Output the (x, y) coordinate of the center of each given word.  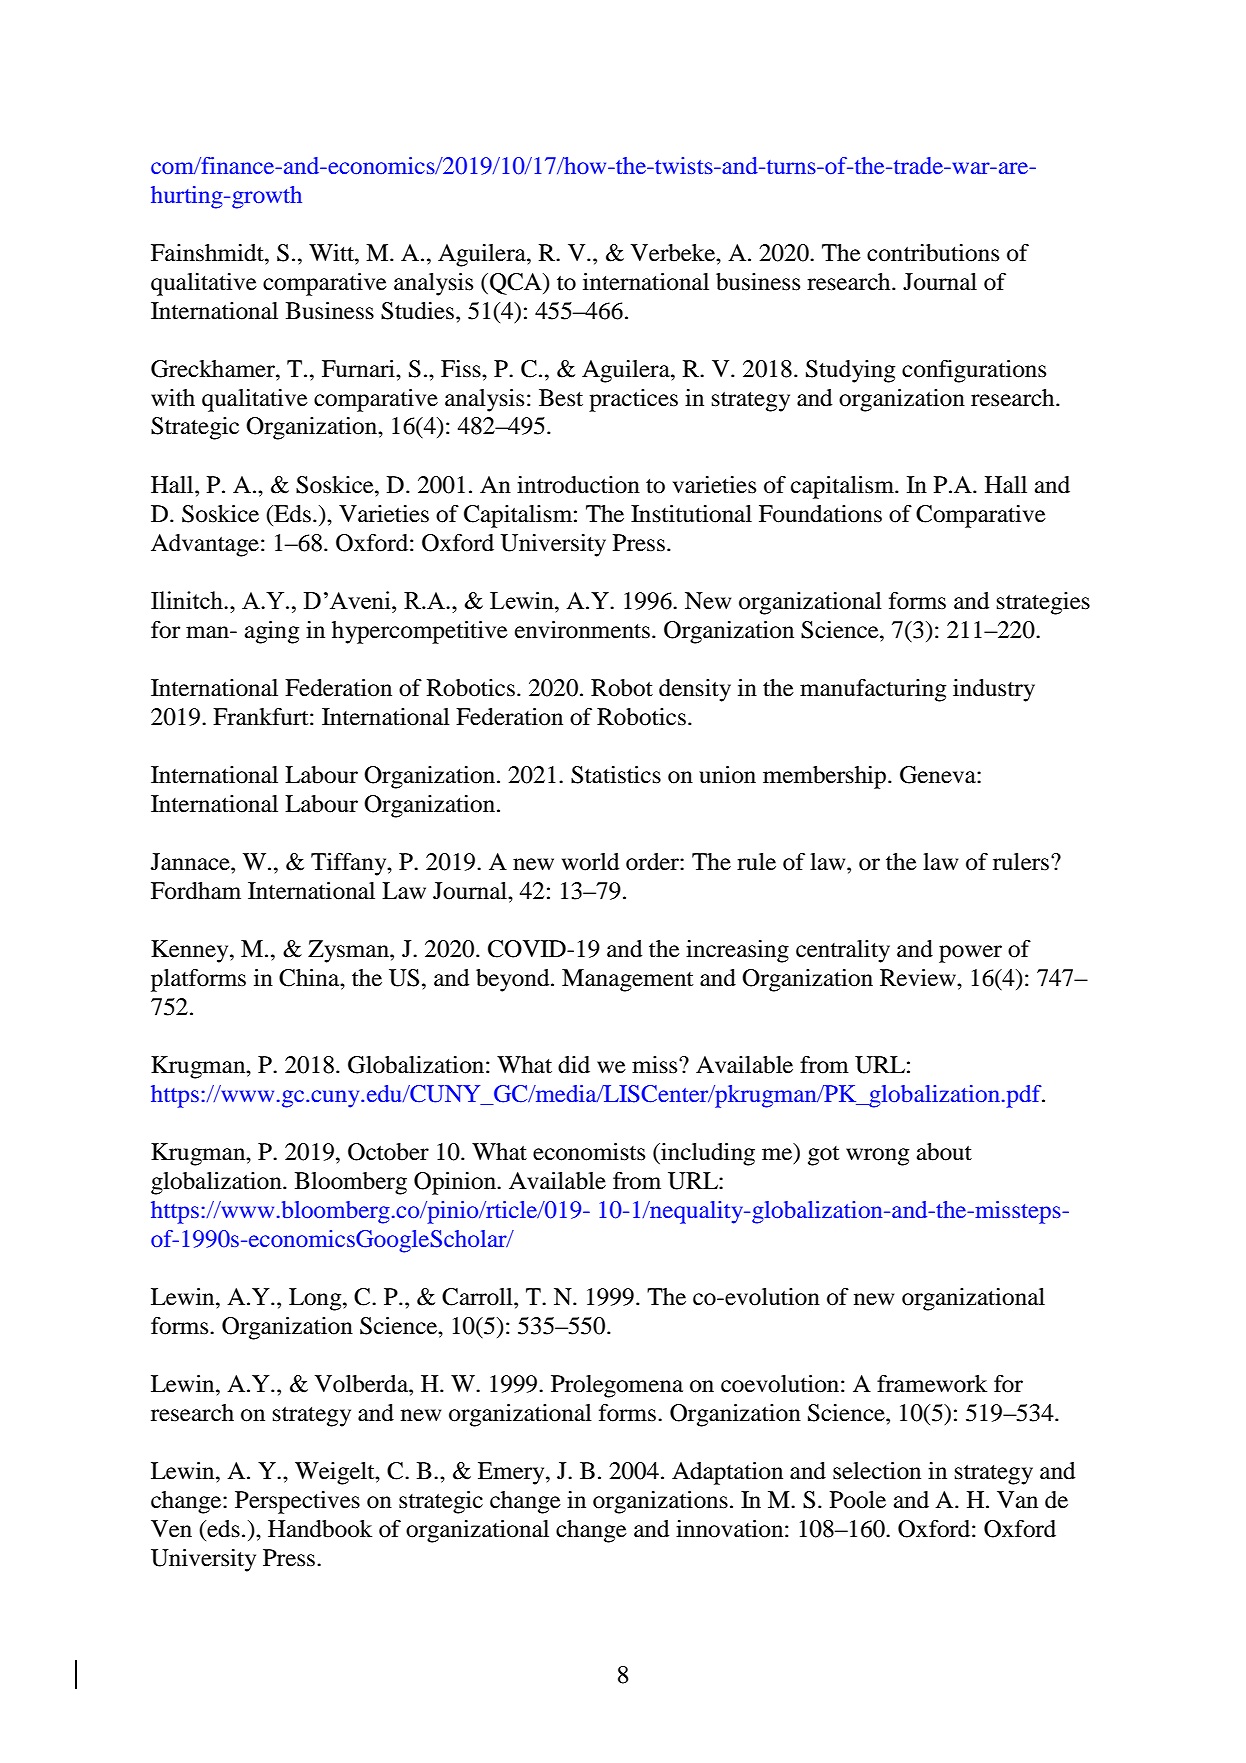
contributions (933, 253)
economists (589, 1152)
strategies (1043, 603)
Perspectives (297, 1502)
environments (582, 630)
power (970, 954)
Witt (332, 252)
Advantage (205, 545)
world (590, 862)
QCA (517, 284)
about (944, 1152)
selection (877, 1471)
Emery (512, 1473)
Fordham (196, 891)
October (388, 1152)
